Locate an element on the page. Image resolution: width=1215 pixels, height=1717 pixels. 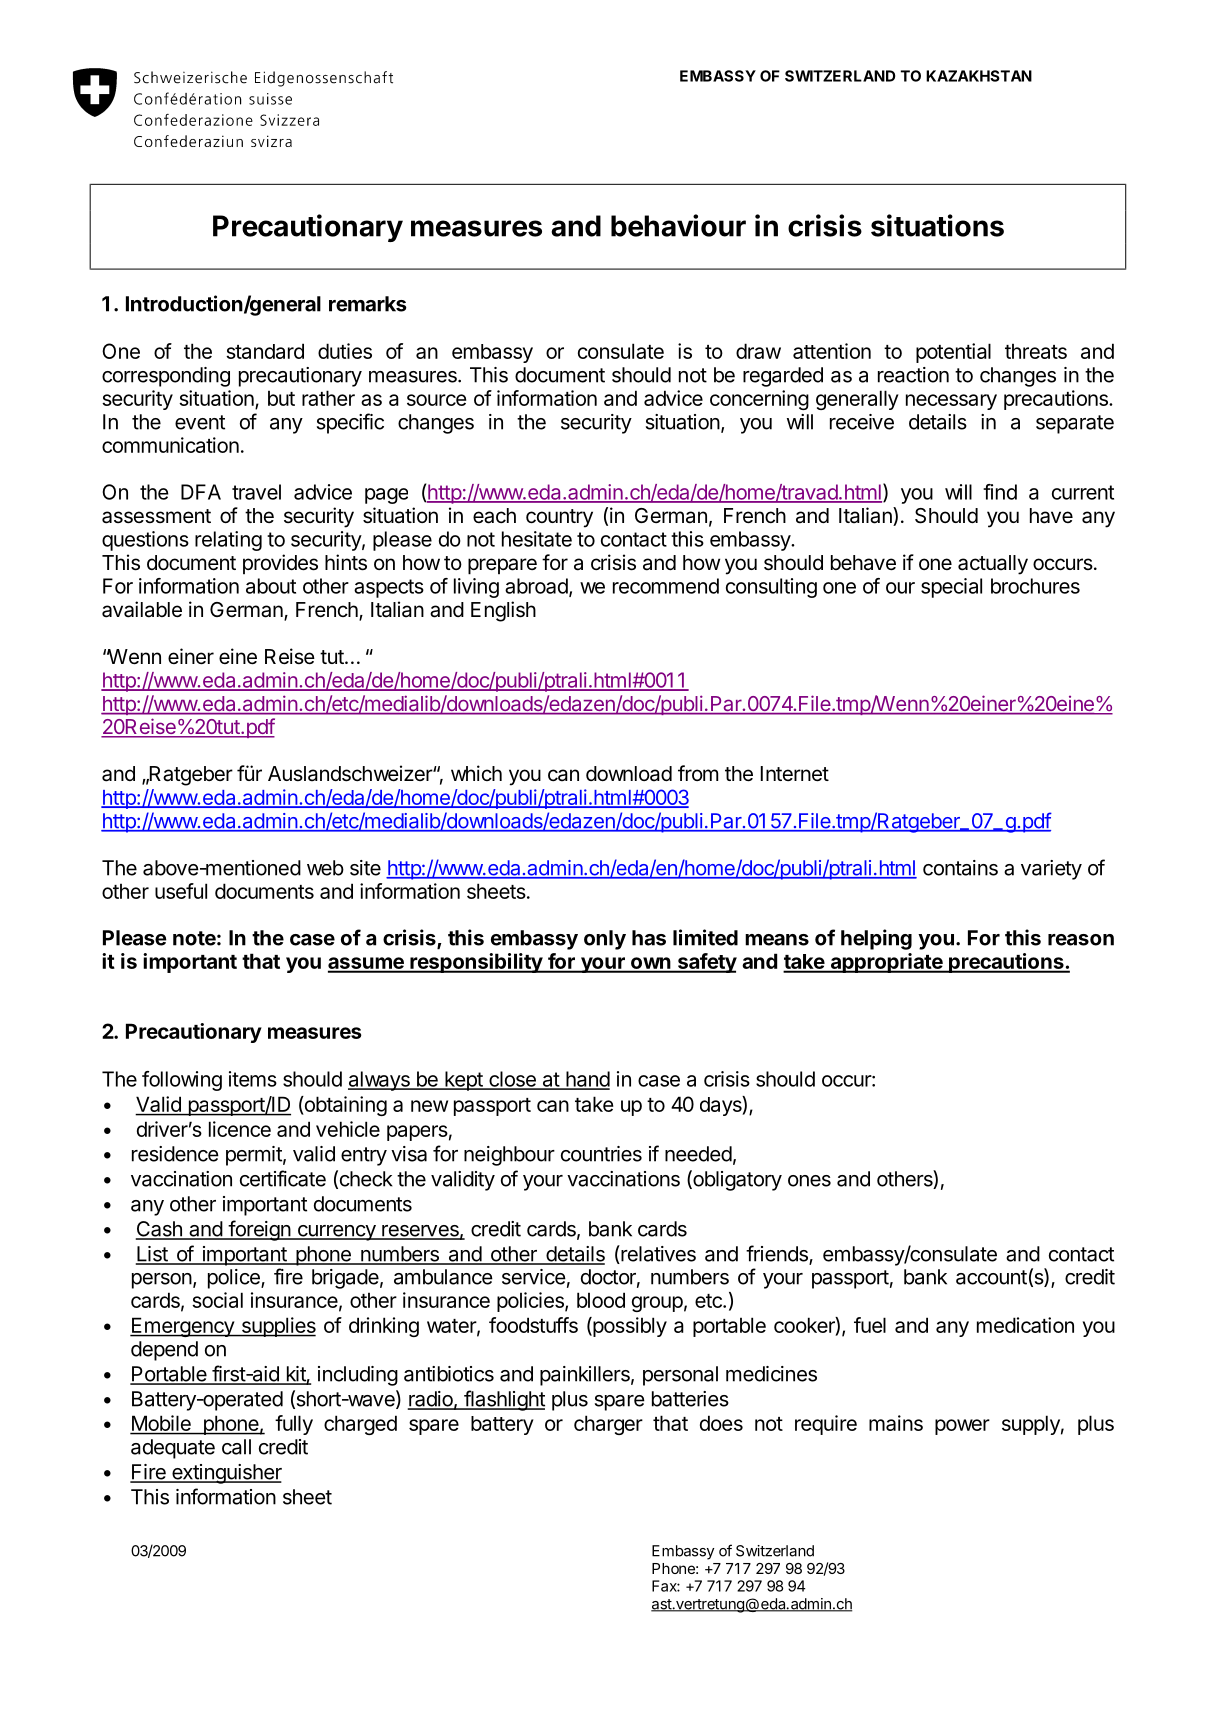
call is located at coordinates (236, 1447).
